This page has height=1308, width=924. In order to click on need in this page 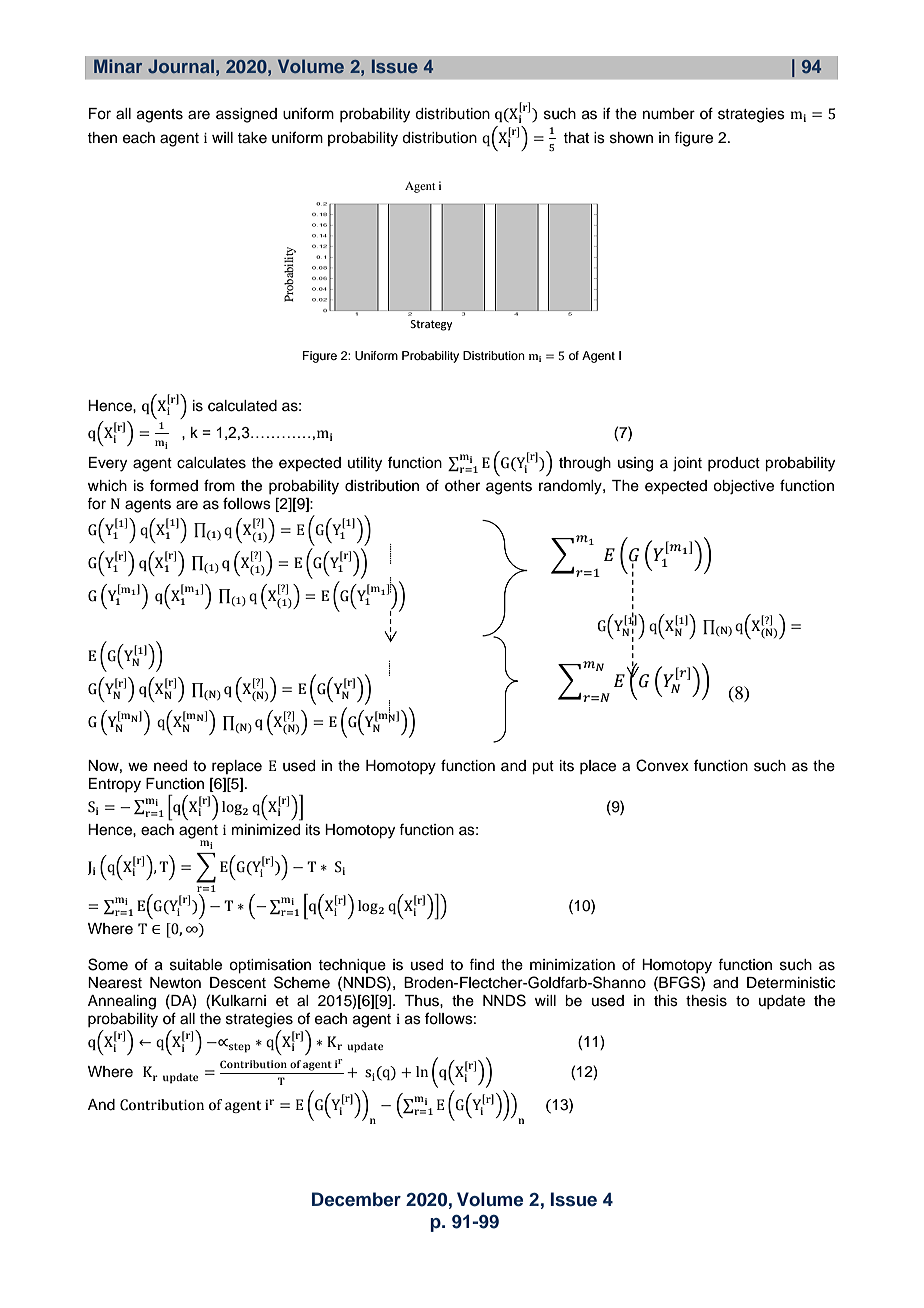, I will do `click(170, 766)`.
